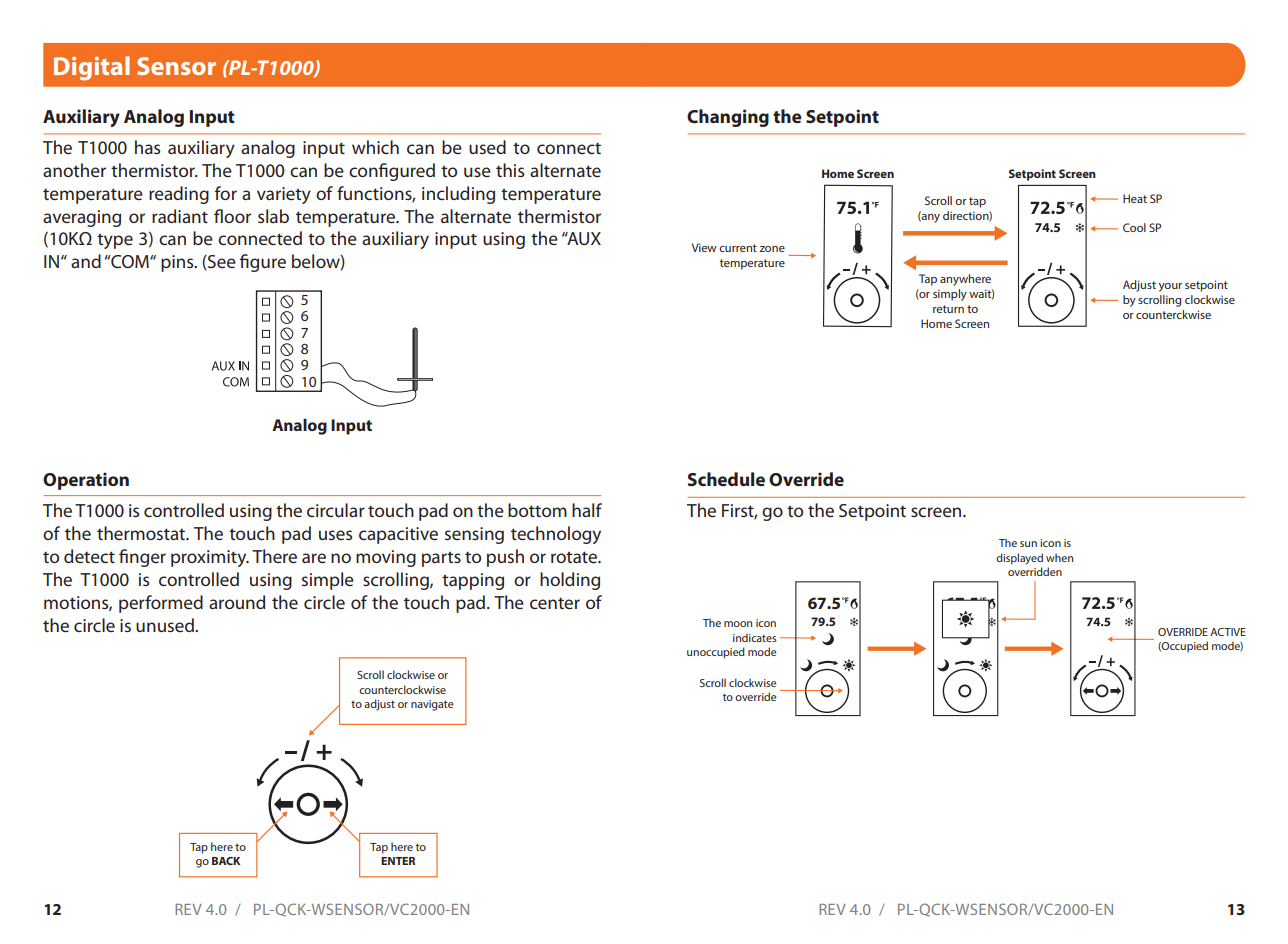 The width and height of the document is (1288, 944). I want to click on BACK, so click(226, 861).
